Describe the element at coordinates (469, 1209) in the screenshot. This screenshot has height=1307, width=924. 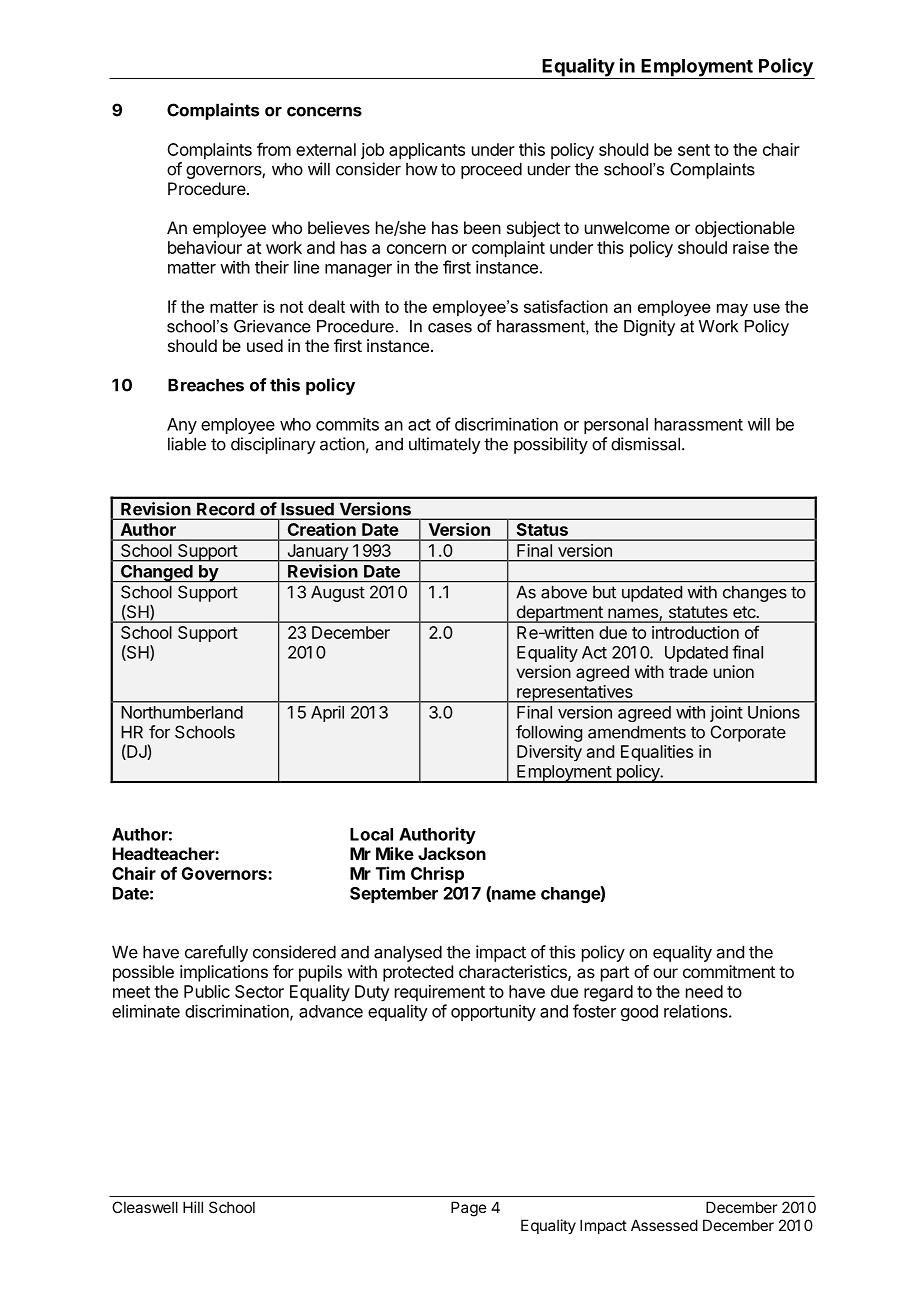
I see `Page` at that location.
